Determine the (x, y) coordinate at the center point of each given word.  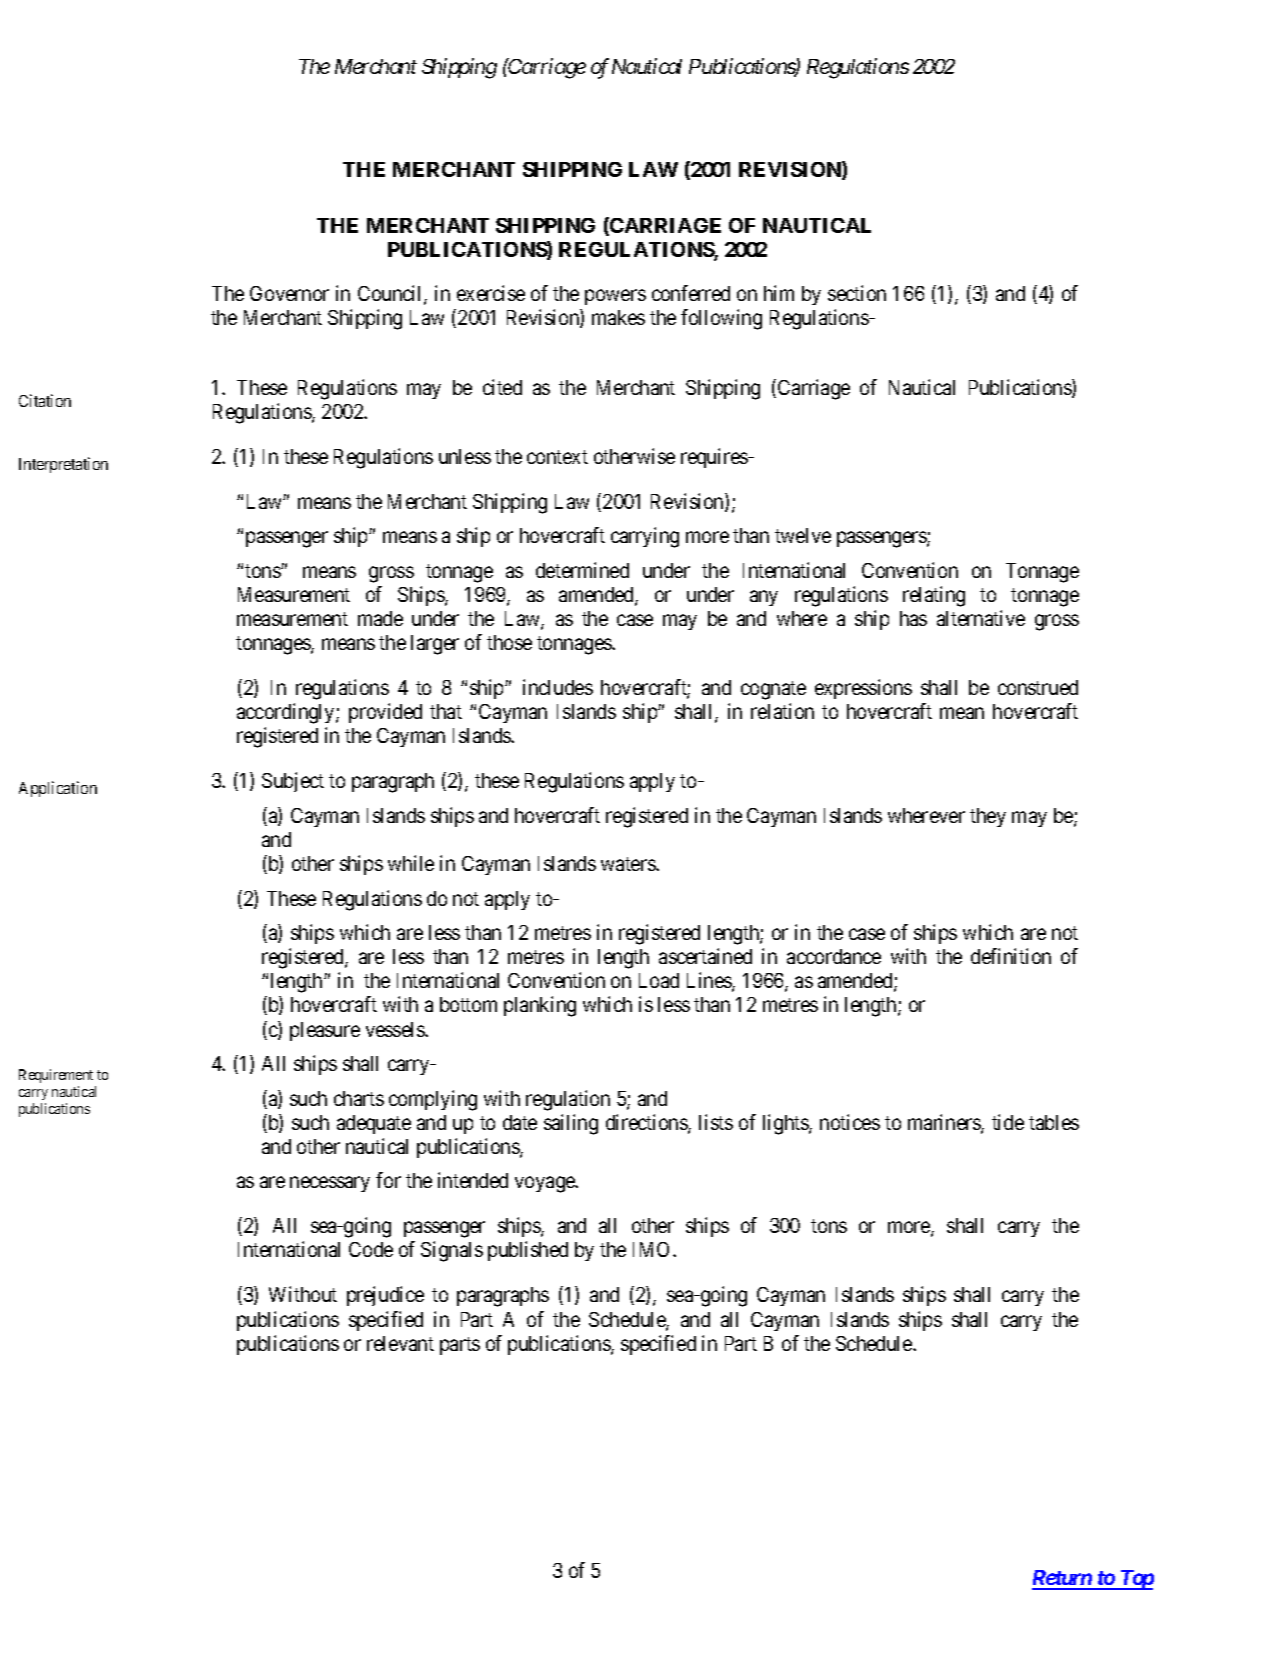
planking (540, 1006)
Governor (289, 293)
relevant (400, 1343)
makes (618, 317)
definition (1011, 956)
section (857, 293)
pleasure (325, 1031)
